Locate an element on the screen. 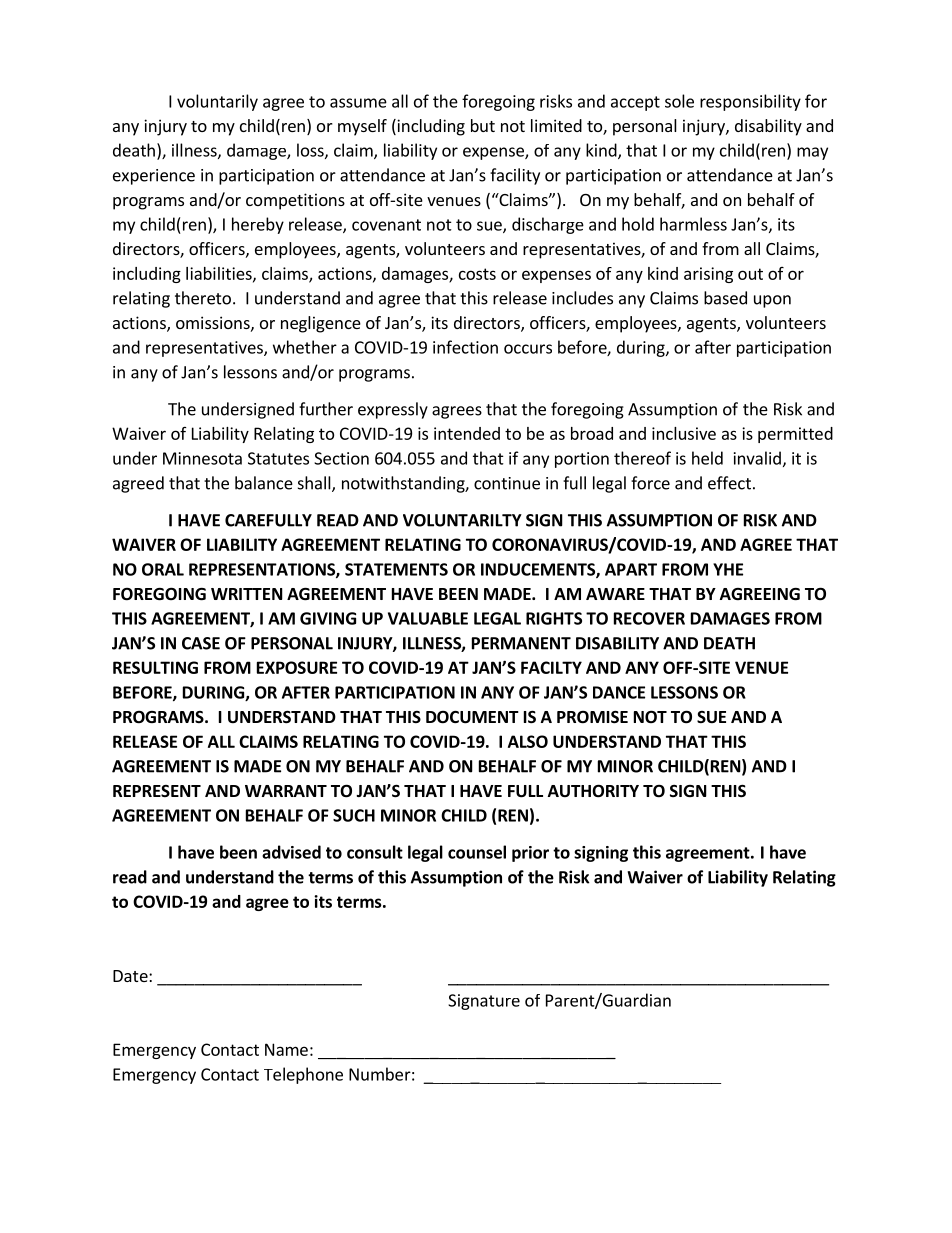  Telephone is located at coordinates (303, 1075).
